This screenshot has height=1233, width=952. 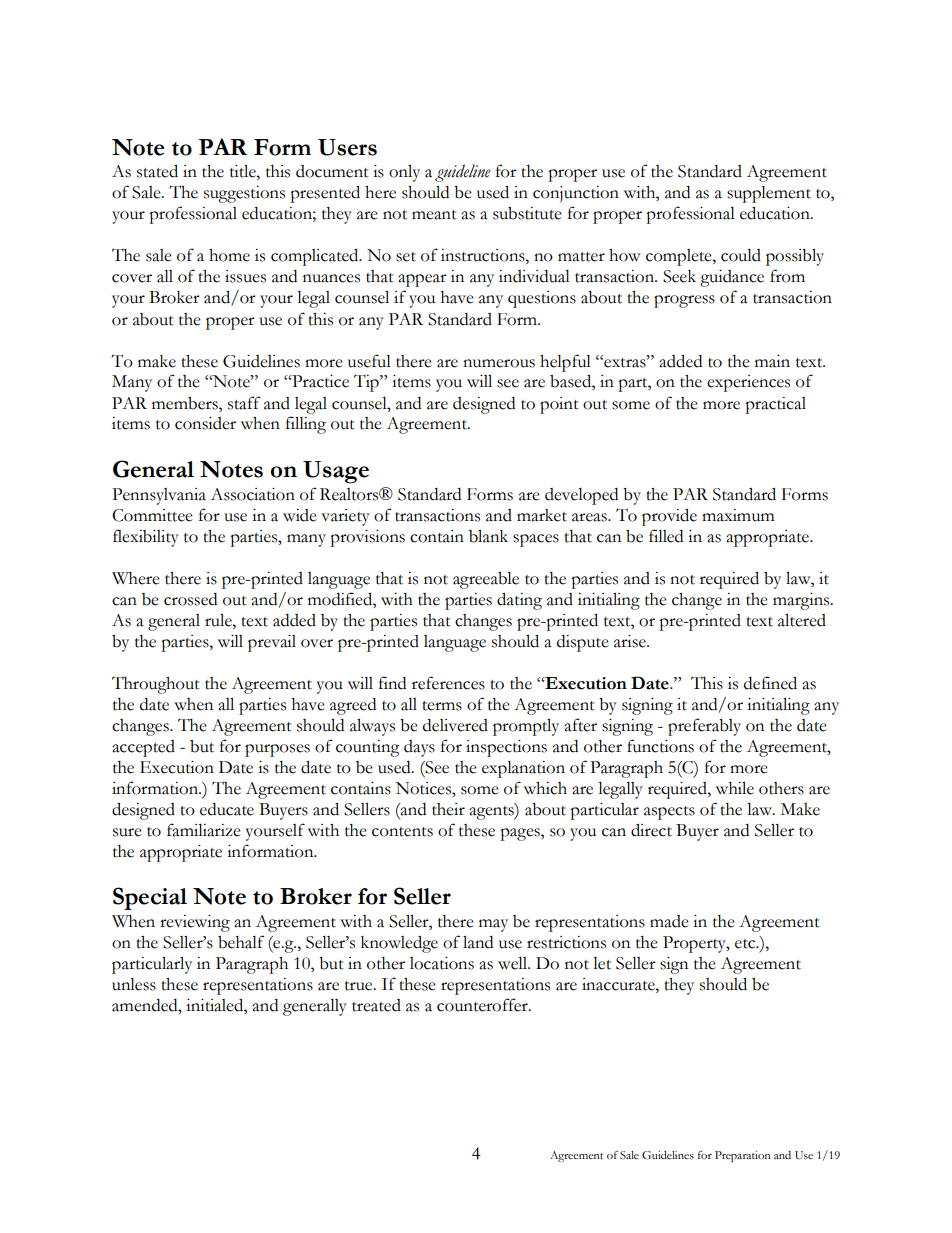 What do you see at coordinates (448, 683) in the screenshot?
I see `references` at bounding box center [448, 683].
